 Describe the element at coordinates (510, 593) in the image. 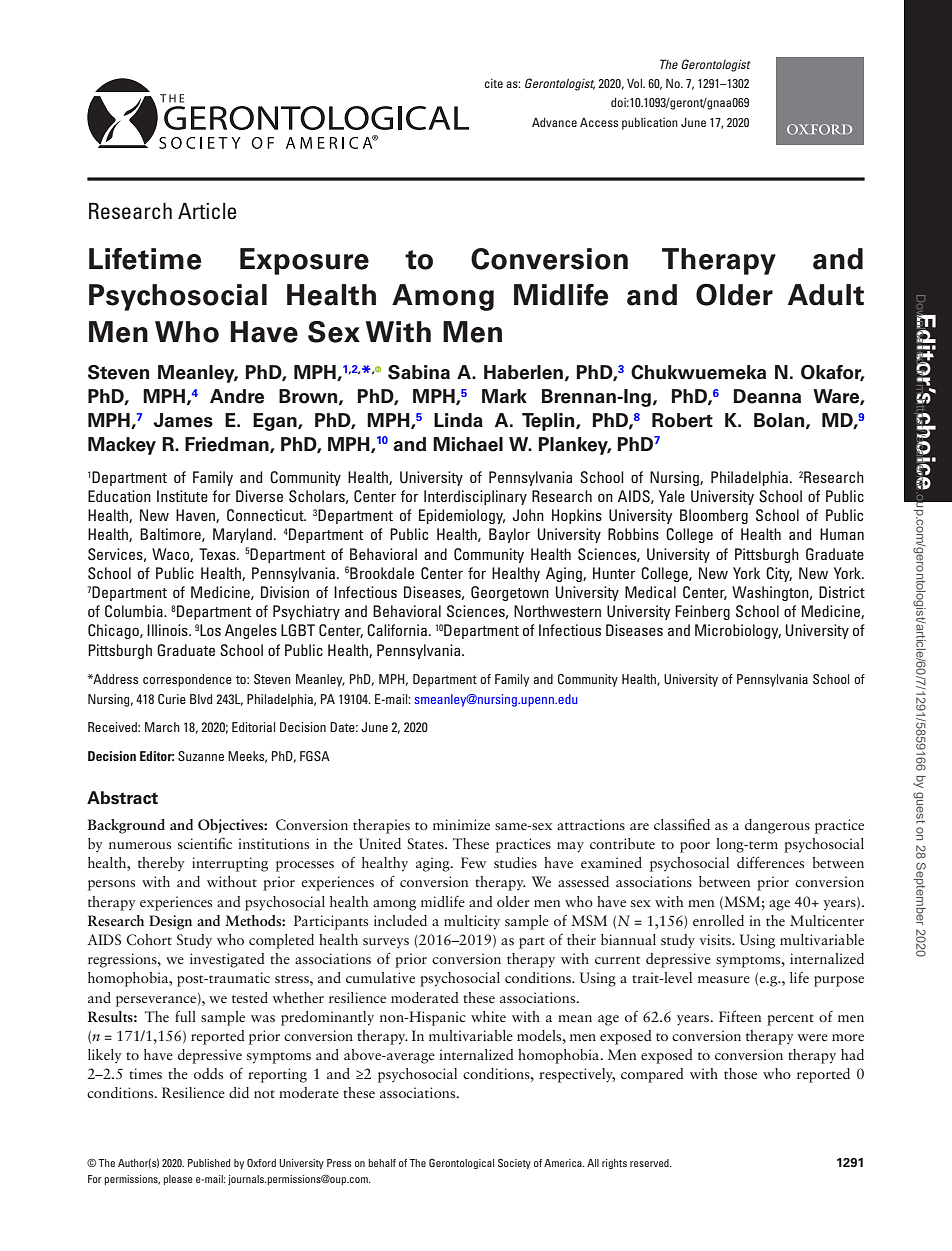

I see `Georgetown` at that location.
